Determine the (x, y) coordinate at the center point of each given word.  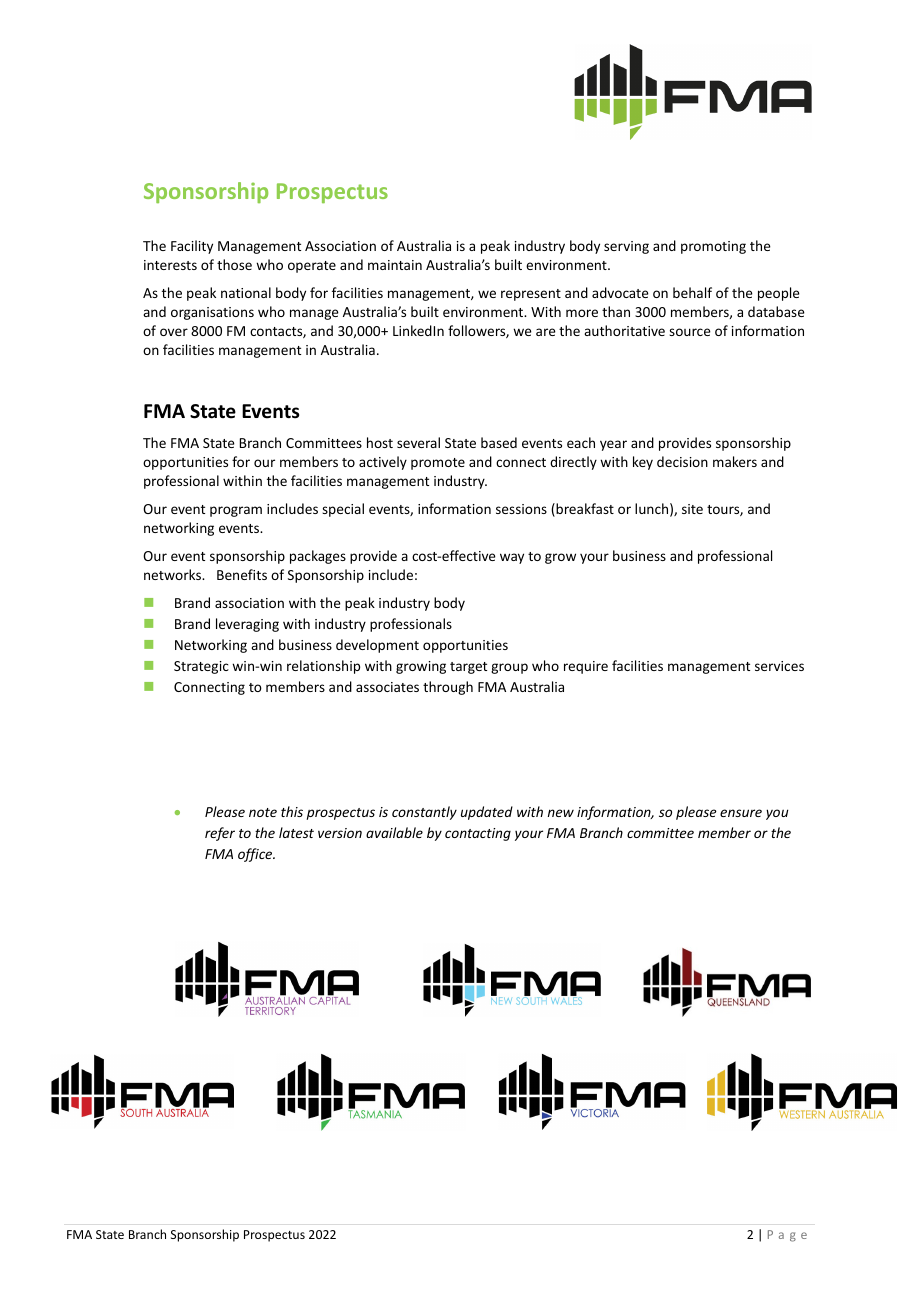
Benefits (242, 574)
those (234, 264)
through (448, 688)
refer (220, 834)
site (692, 509)
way (512, 558)
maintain (395, 265)
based (499, 442)
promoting (713, 247)
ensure (741, 813)
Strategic (201, 667)
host (380, 442)
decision (682, 461)
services (779, 666)
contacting (478, 834)
